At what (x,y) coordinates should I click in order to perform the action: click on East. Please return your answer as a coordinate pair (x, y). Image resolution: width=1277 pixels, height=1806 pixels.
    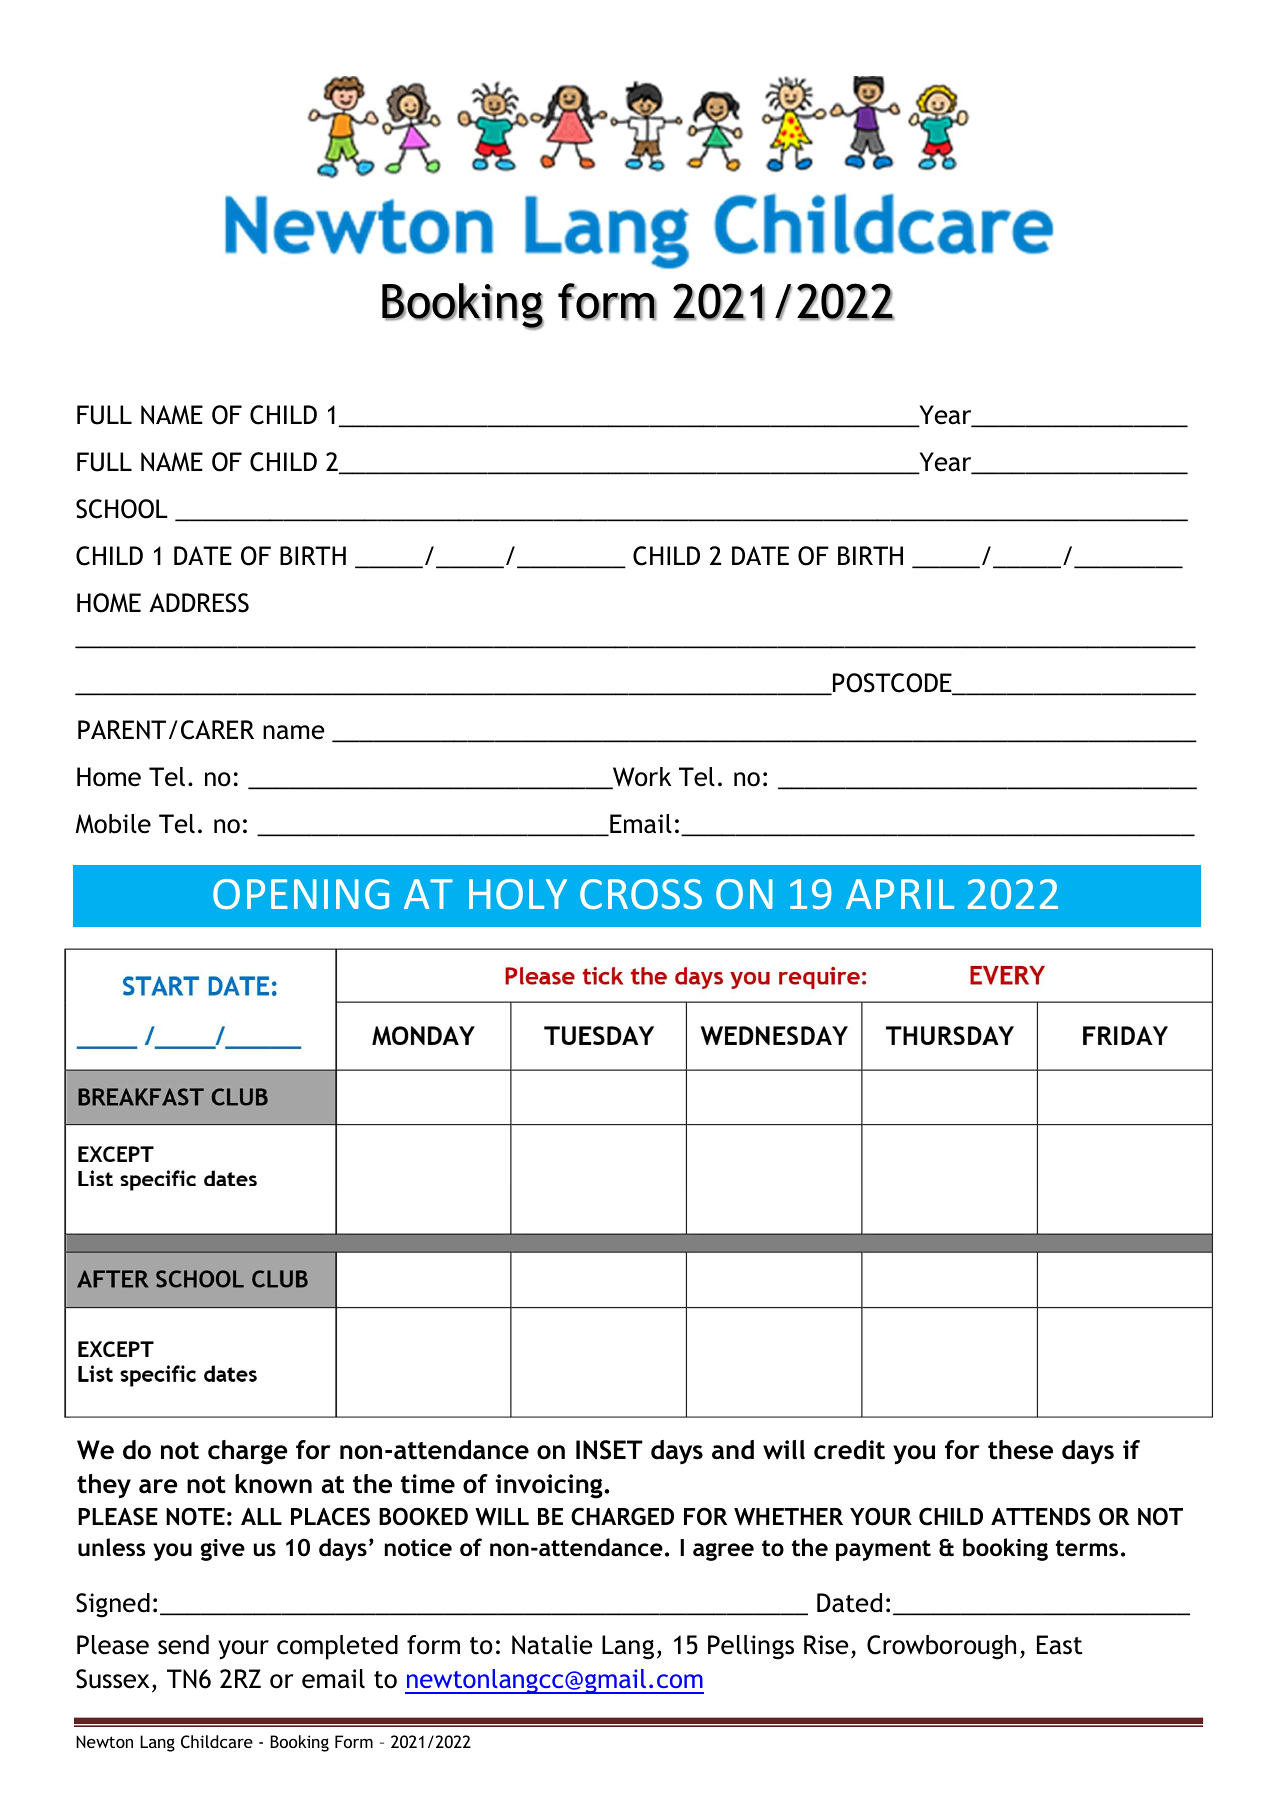
    Looking at the image, I should click on (1060, 1645).
